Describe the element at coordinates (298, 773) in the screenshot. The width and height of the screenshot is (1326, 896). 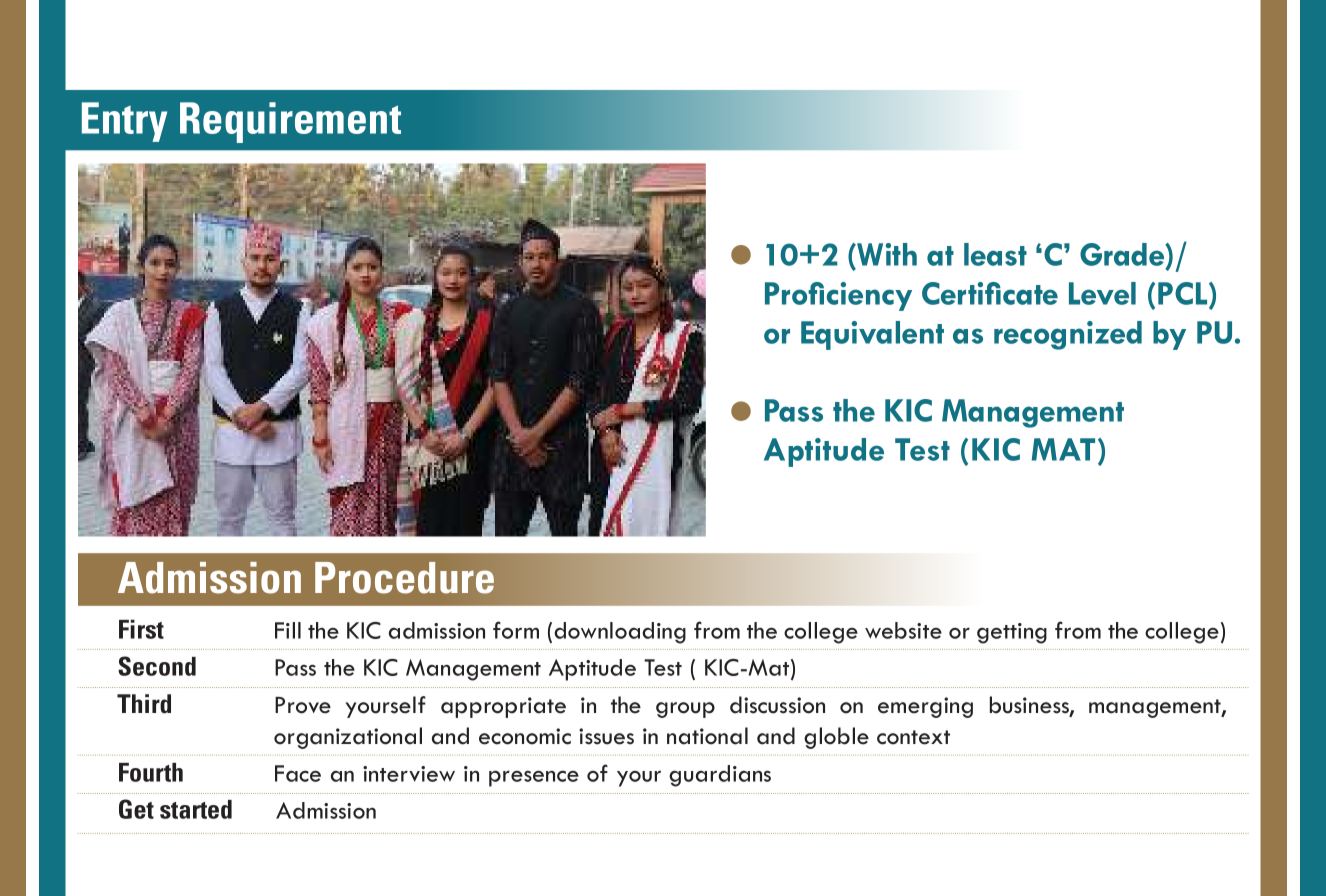
I see `Face` at that location.
